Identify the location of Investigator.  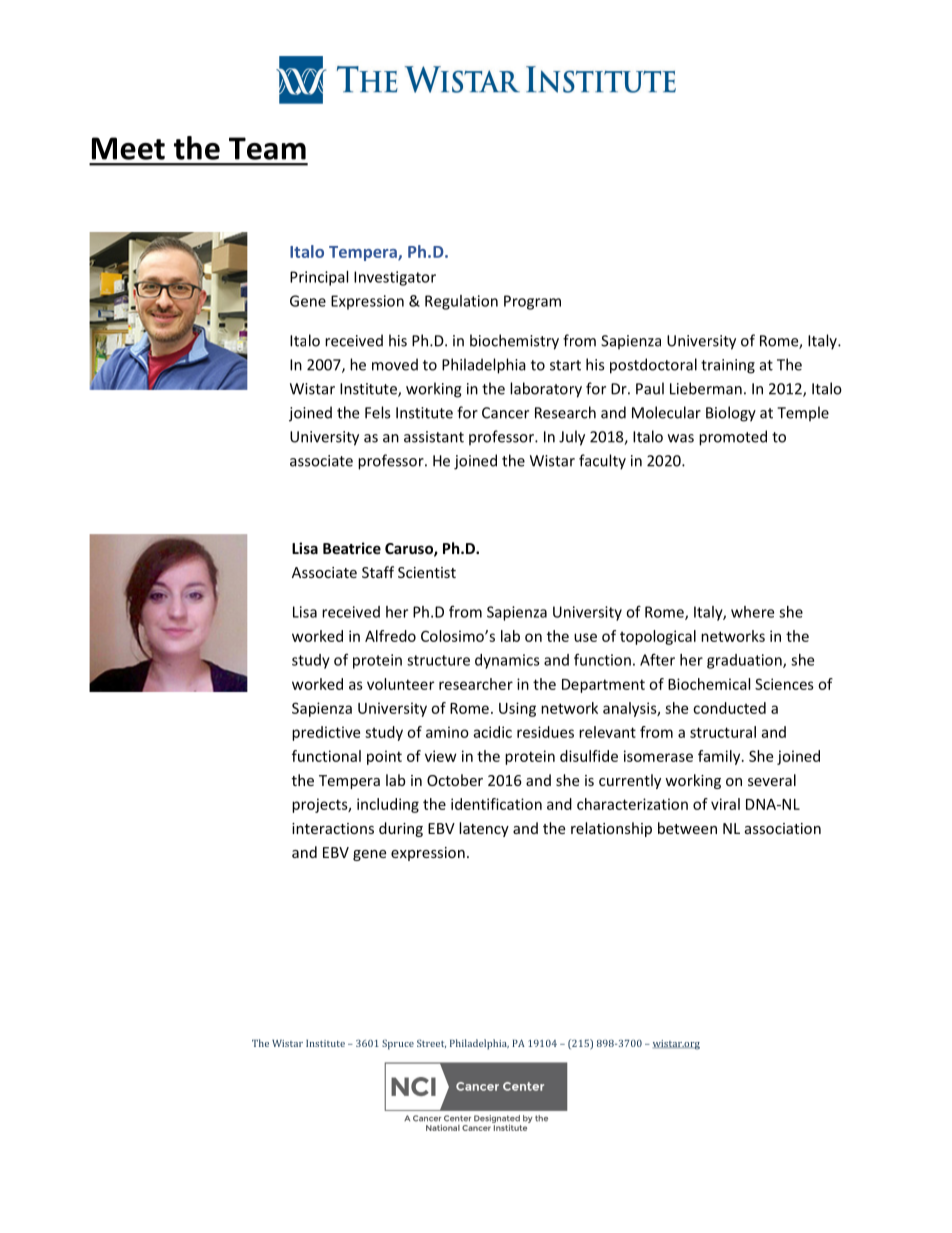
(395, 278).
